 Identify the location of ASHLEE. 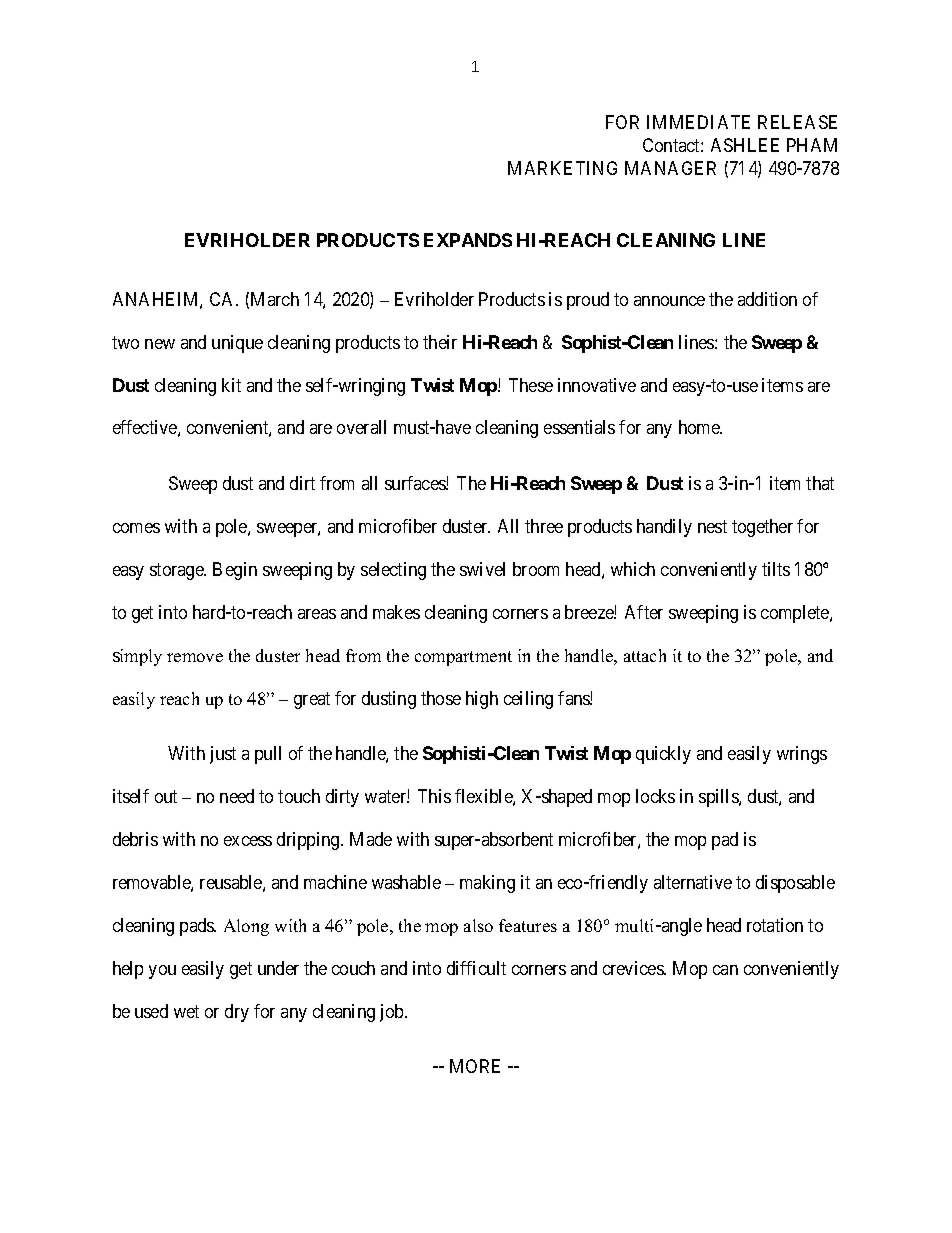
(745, 145).
